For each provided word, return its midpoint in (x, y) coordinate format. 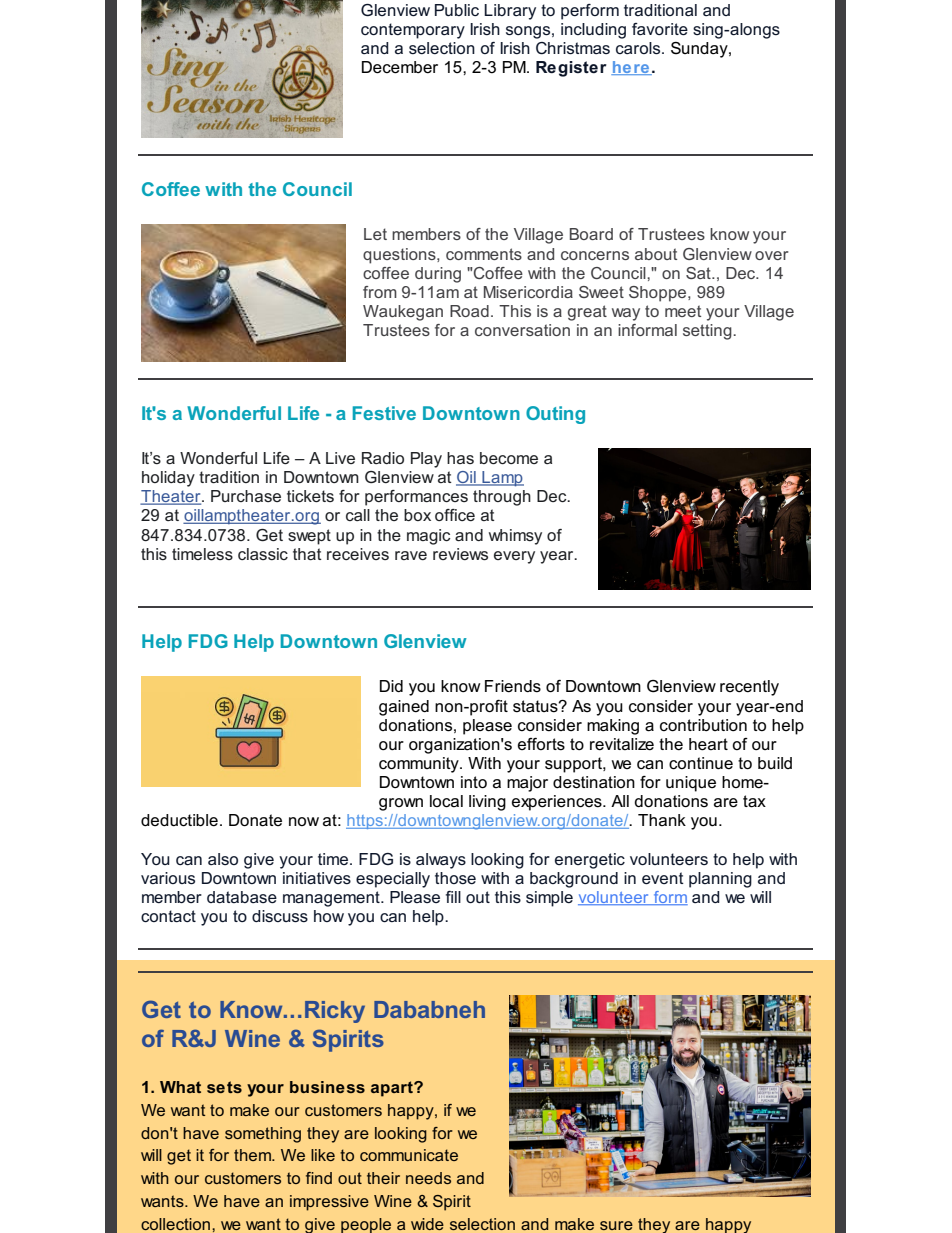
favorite (660, 29)
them (253, 1155)
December (400, 67)
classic (263, 554)
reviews (460, 554)
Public (457, 10)
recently (749, 688)
